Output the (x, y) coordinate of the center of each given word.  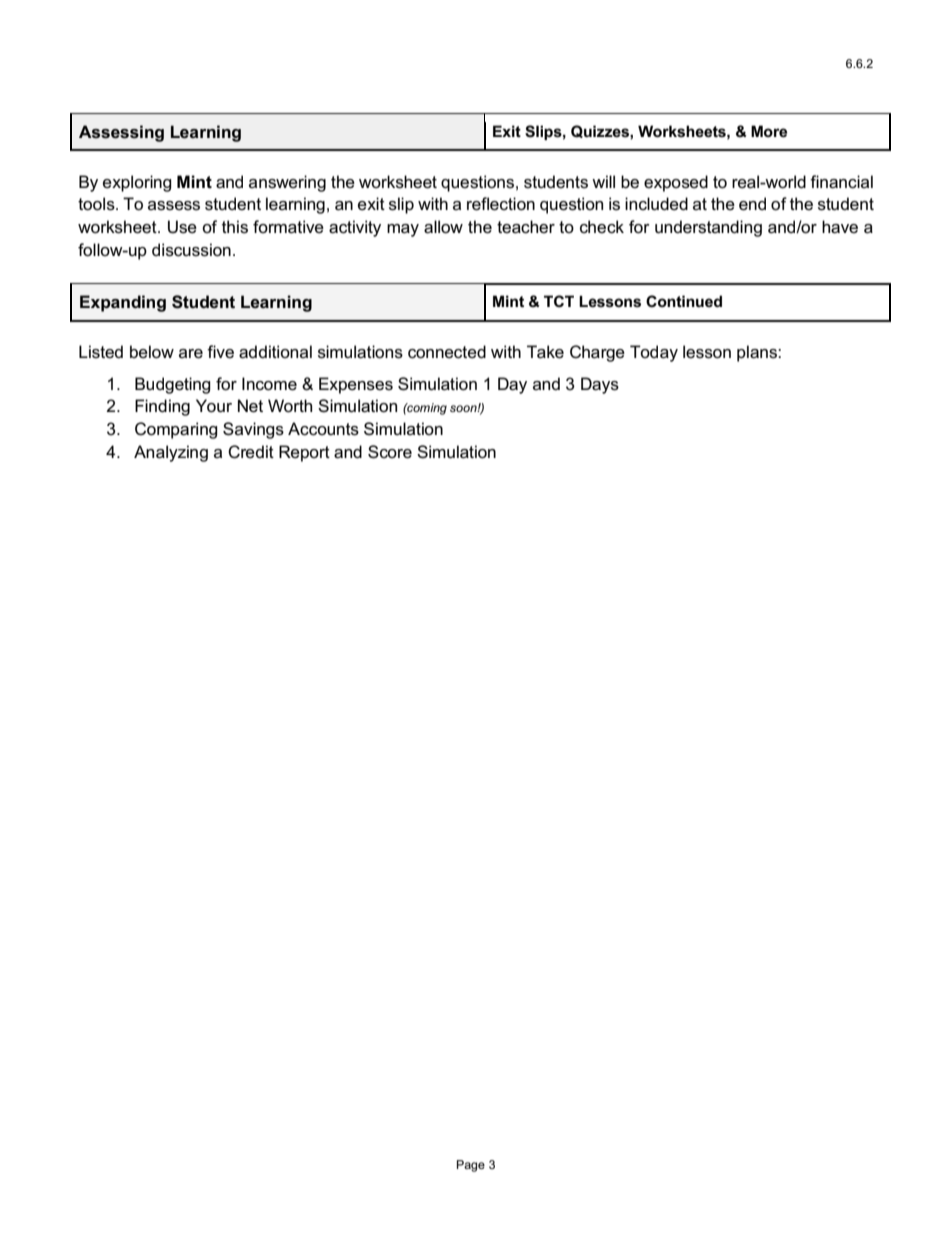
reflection (501, 204)
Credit (251, 452)
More (769, 131)
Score (390, 452)
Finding (162, 407)
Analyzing (171, 453)
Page (471, 1166)
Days (600, 385)
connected (447, 352)
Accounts (323, 429)
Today (654, 353)
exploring (137, 183)
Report (304, 453)
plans (758, 353)
